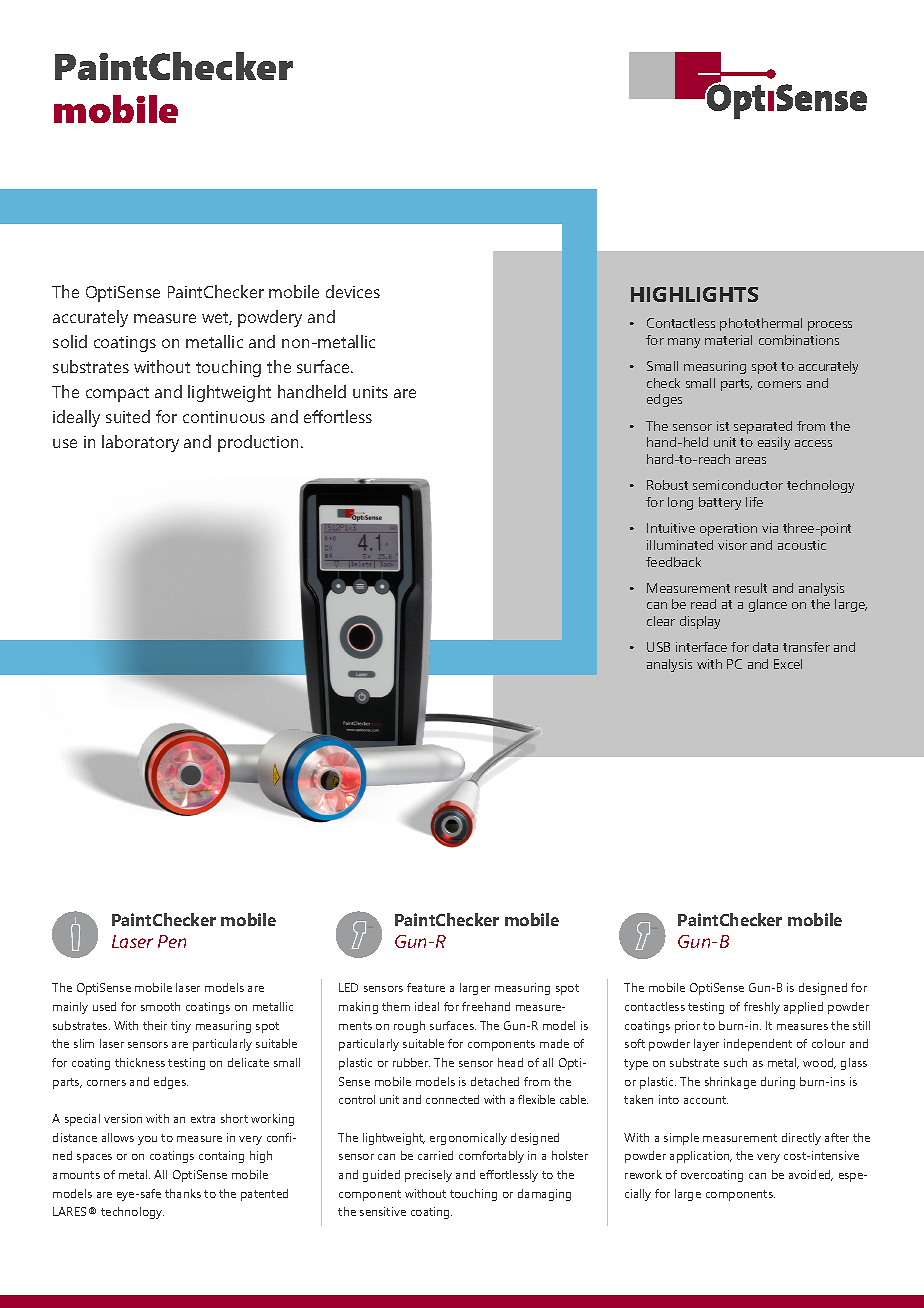 This screenshot has height=1308, width=924. What do you see at coordinates (661, 621) in the screenshot?
I see `clear` at bounding box center [661, 621].
